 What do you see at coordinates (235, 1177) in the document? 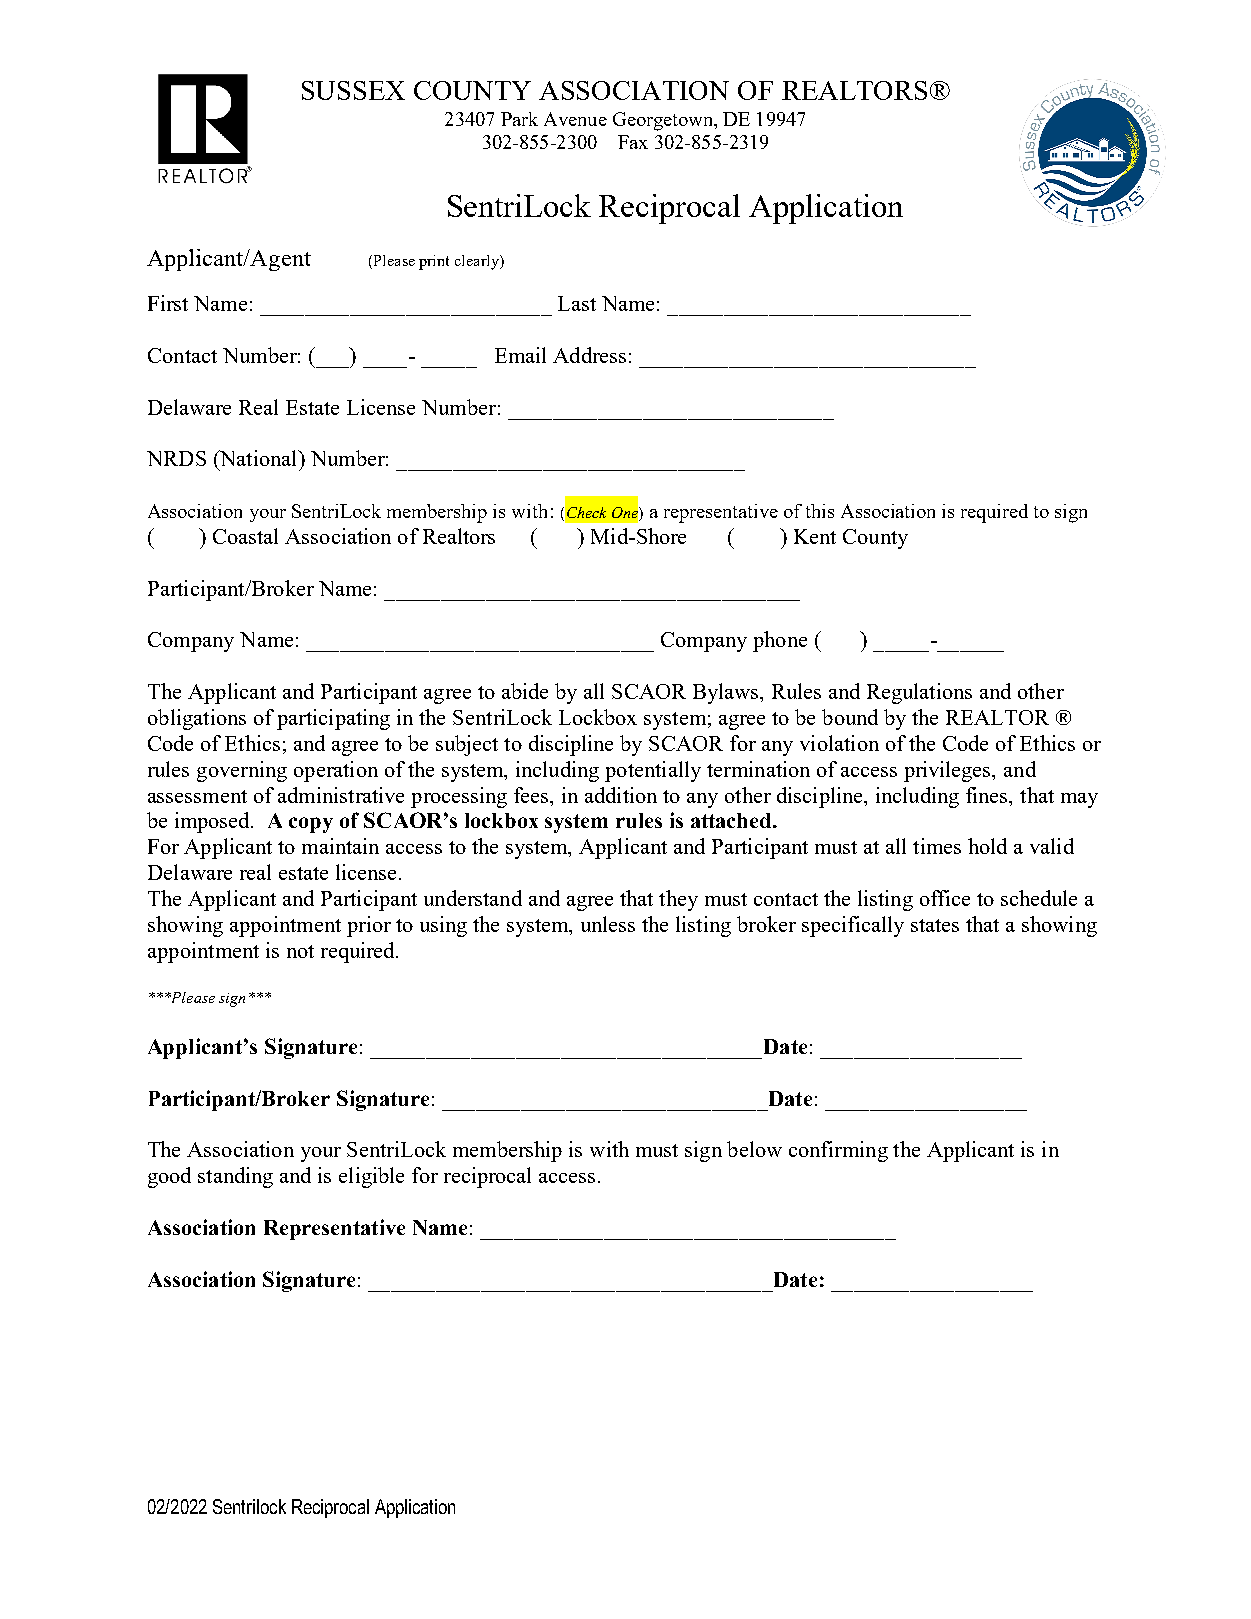
I see `standing` at bounding box center [235, 1177].
